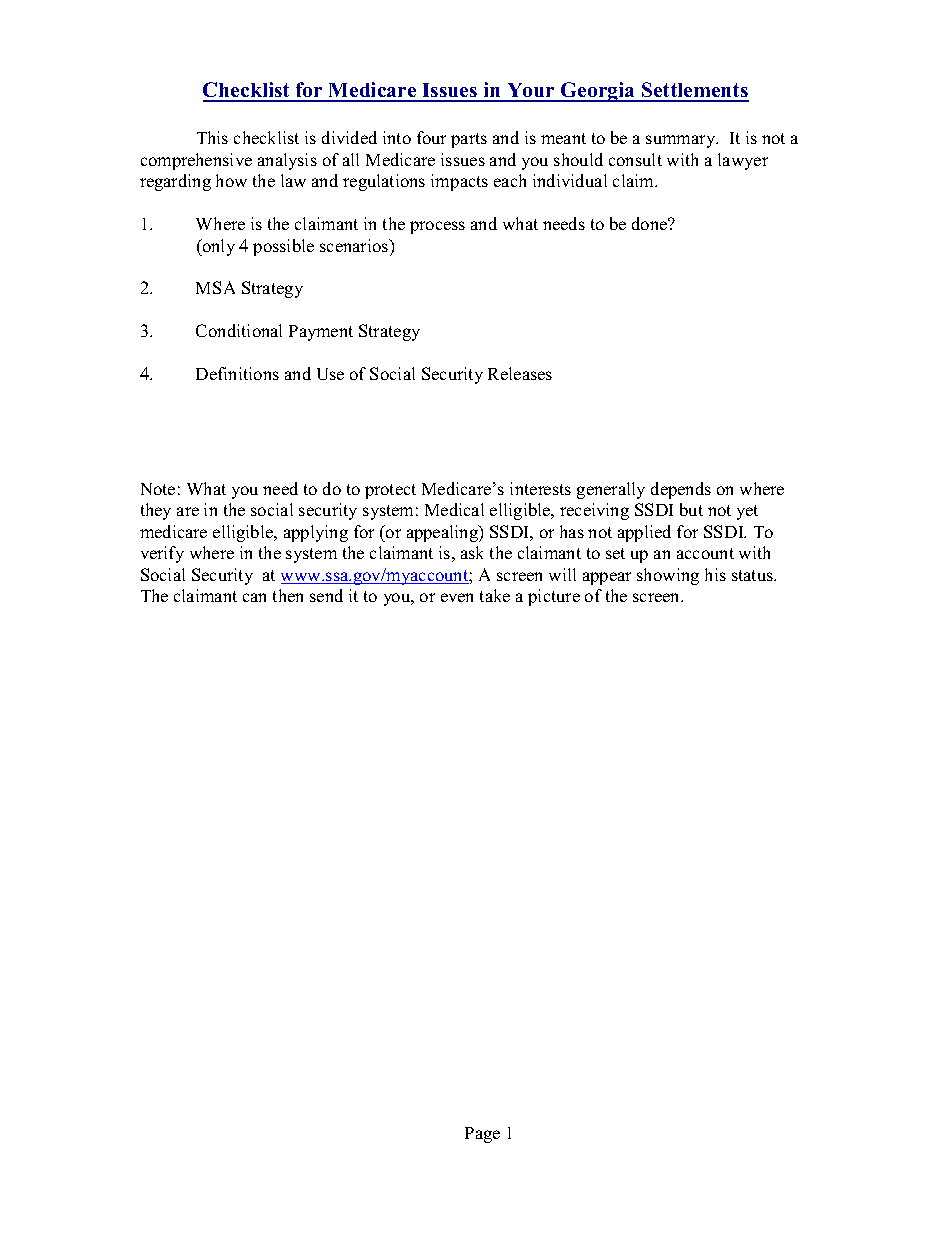  I want to click on picture, so click(554, 597).
